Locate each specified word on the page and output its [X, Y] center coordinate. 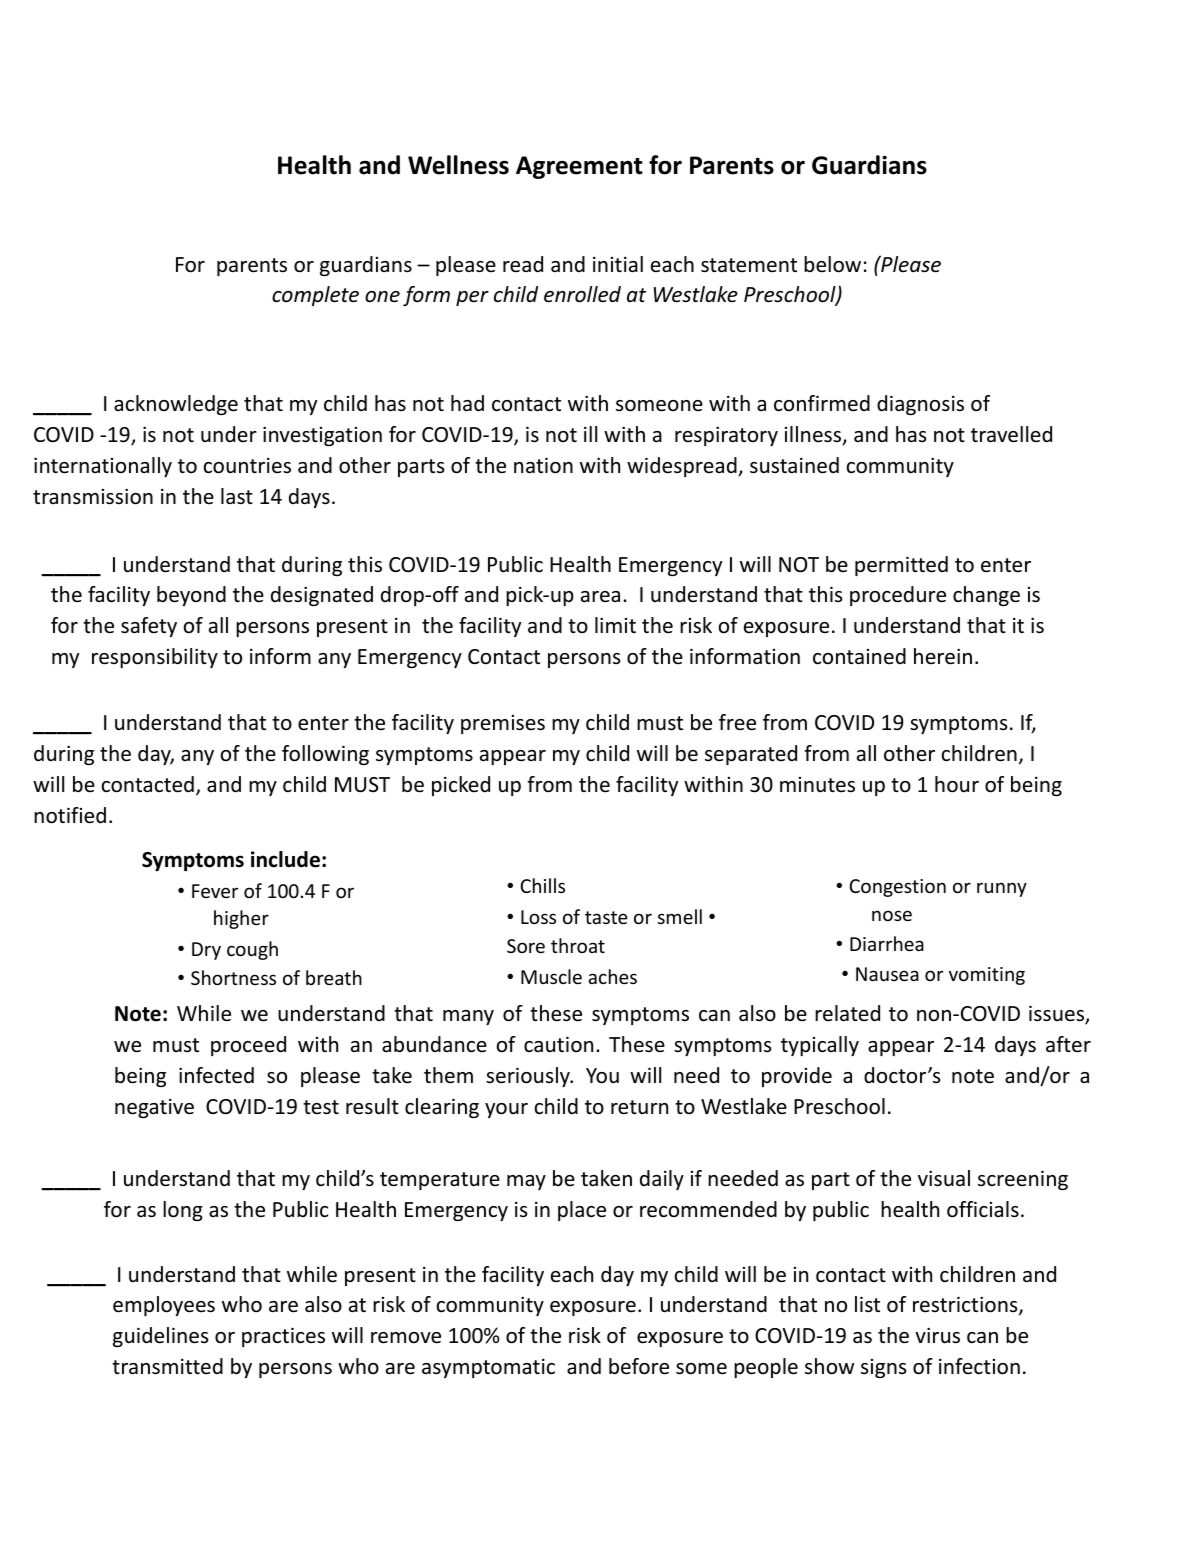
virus [937, 1335]
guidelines [160, 1337]
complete [315, 296]
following [325, 755]
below [832, 264]
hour [957, 784]
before [639, 1366]
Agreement [579, 167]
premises [503, 724]
